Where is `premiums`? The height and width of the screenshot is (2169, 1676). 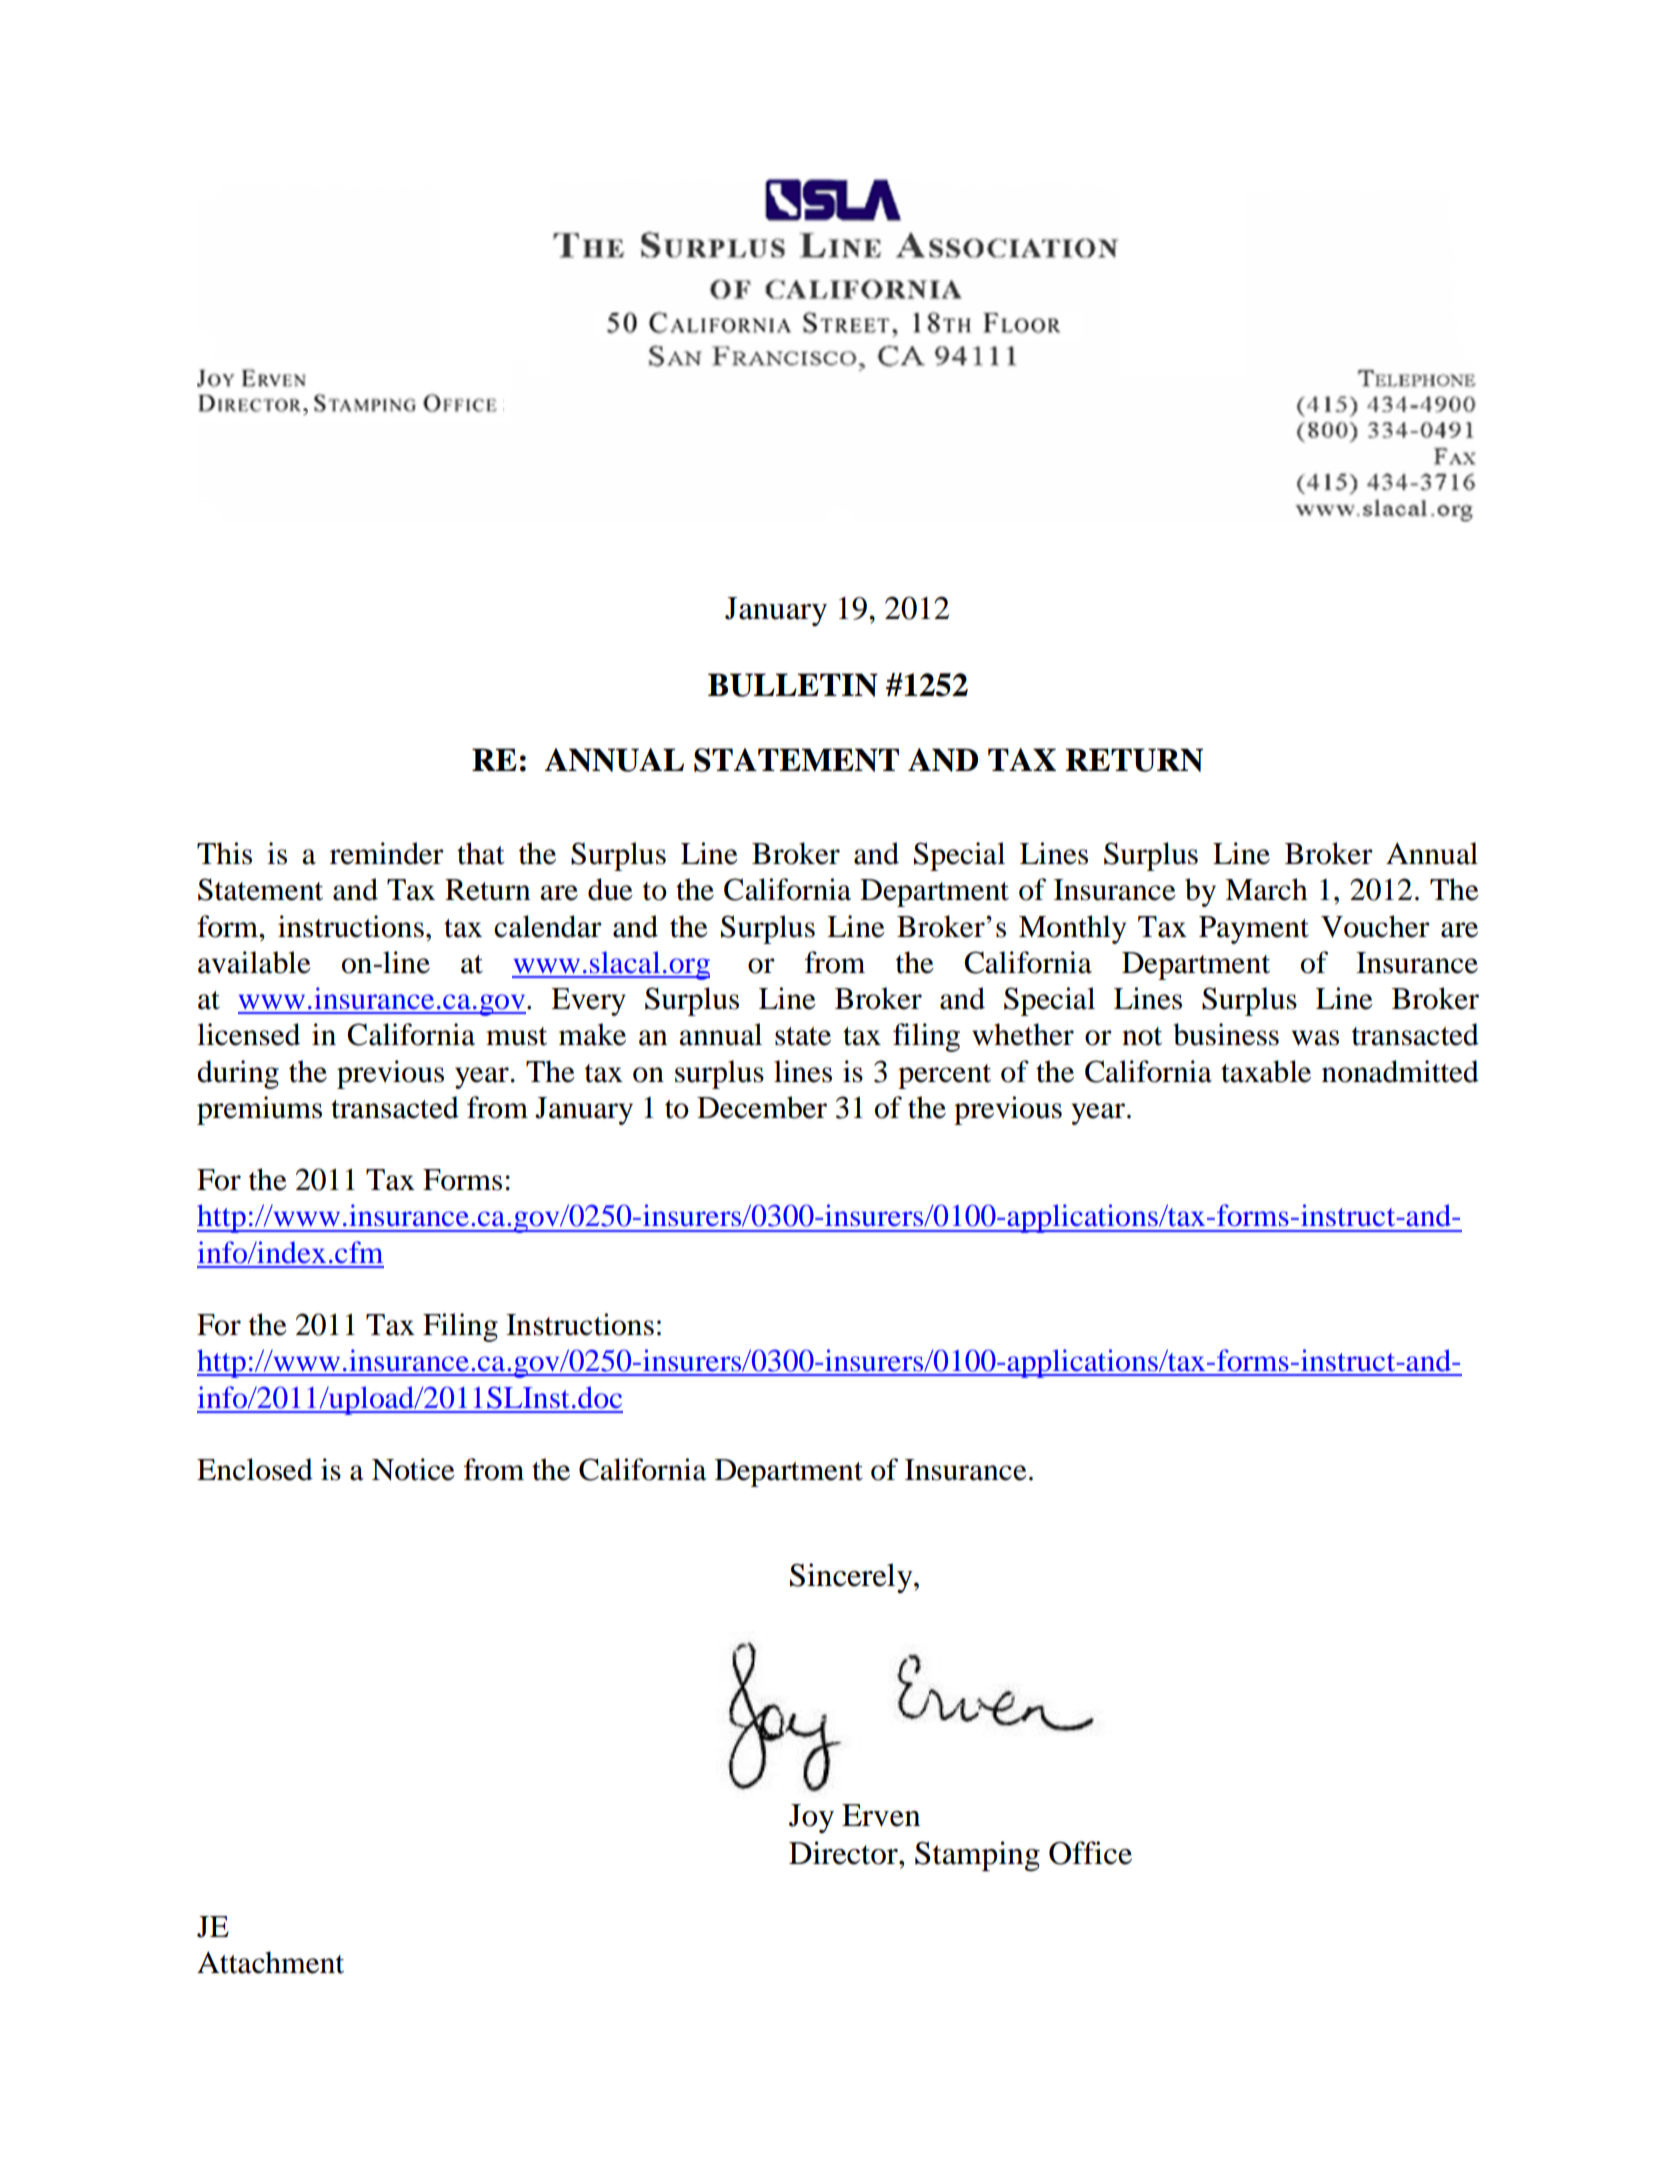
premiums is located at coordinates (259, 1110).
